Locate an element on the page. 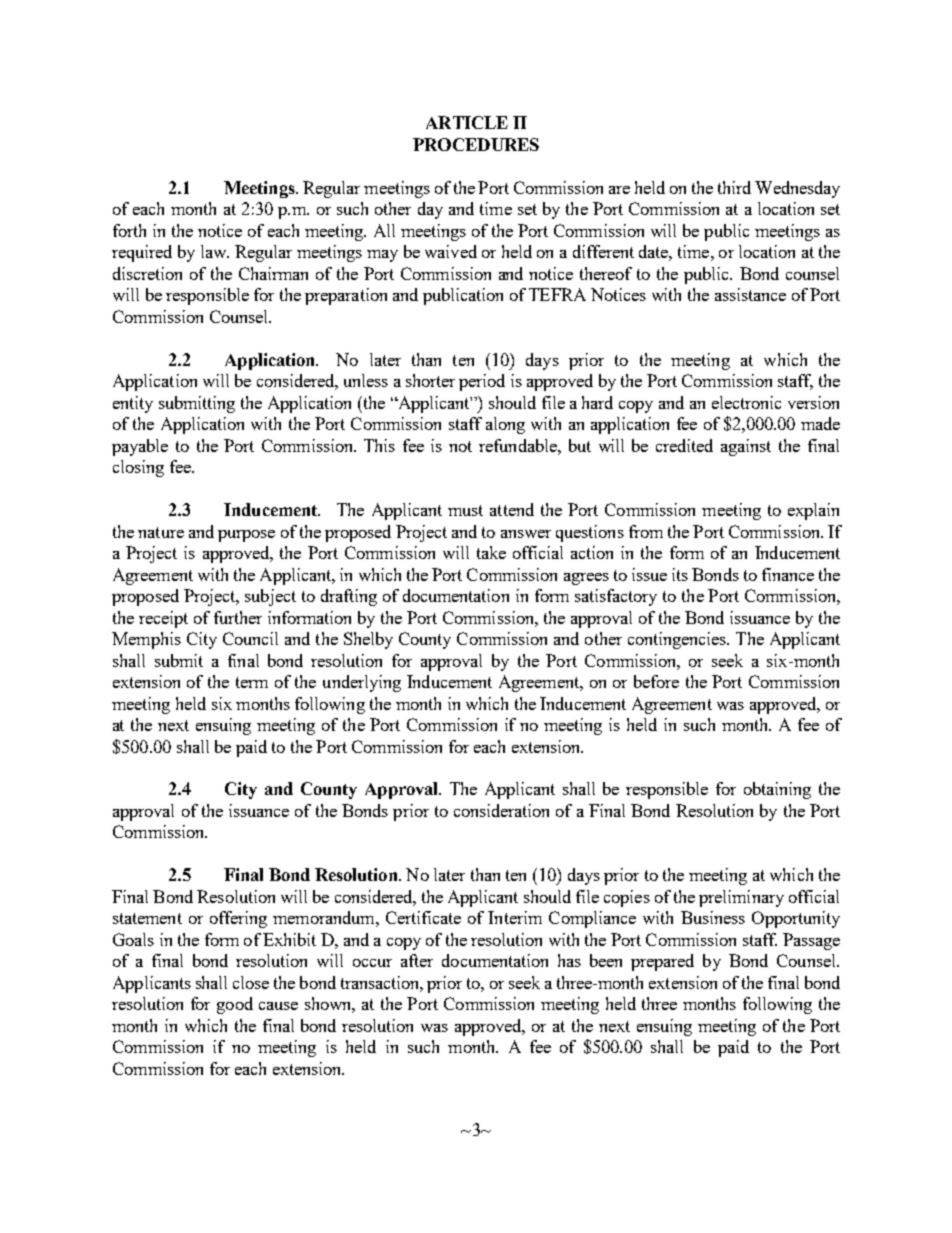 Image resolution: width=952 pixels, height=1233 pixels. forth is located at coordinates (129, 230).
